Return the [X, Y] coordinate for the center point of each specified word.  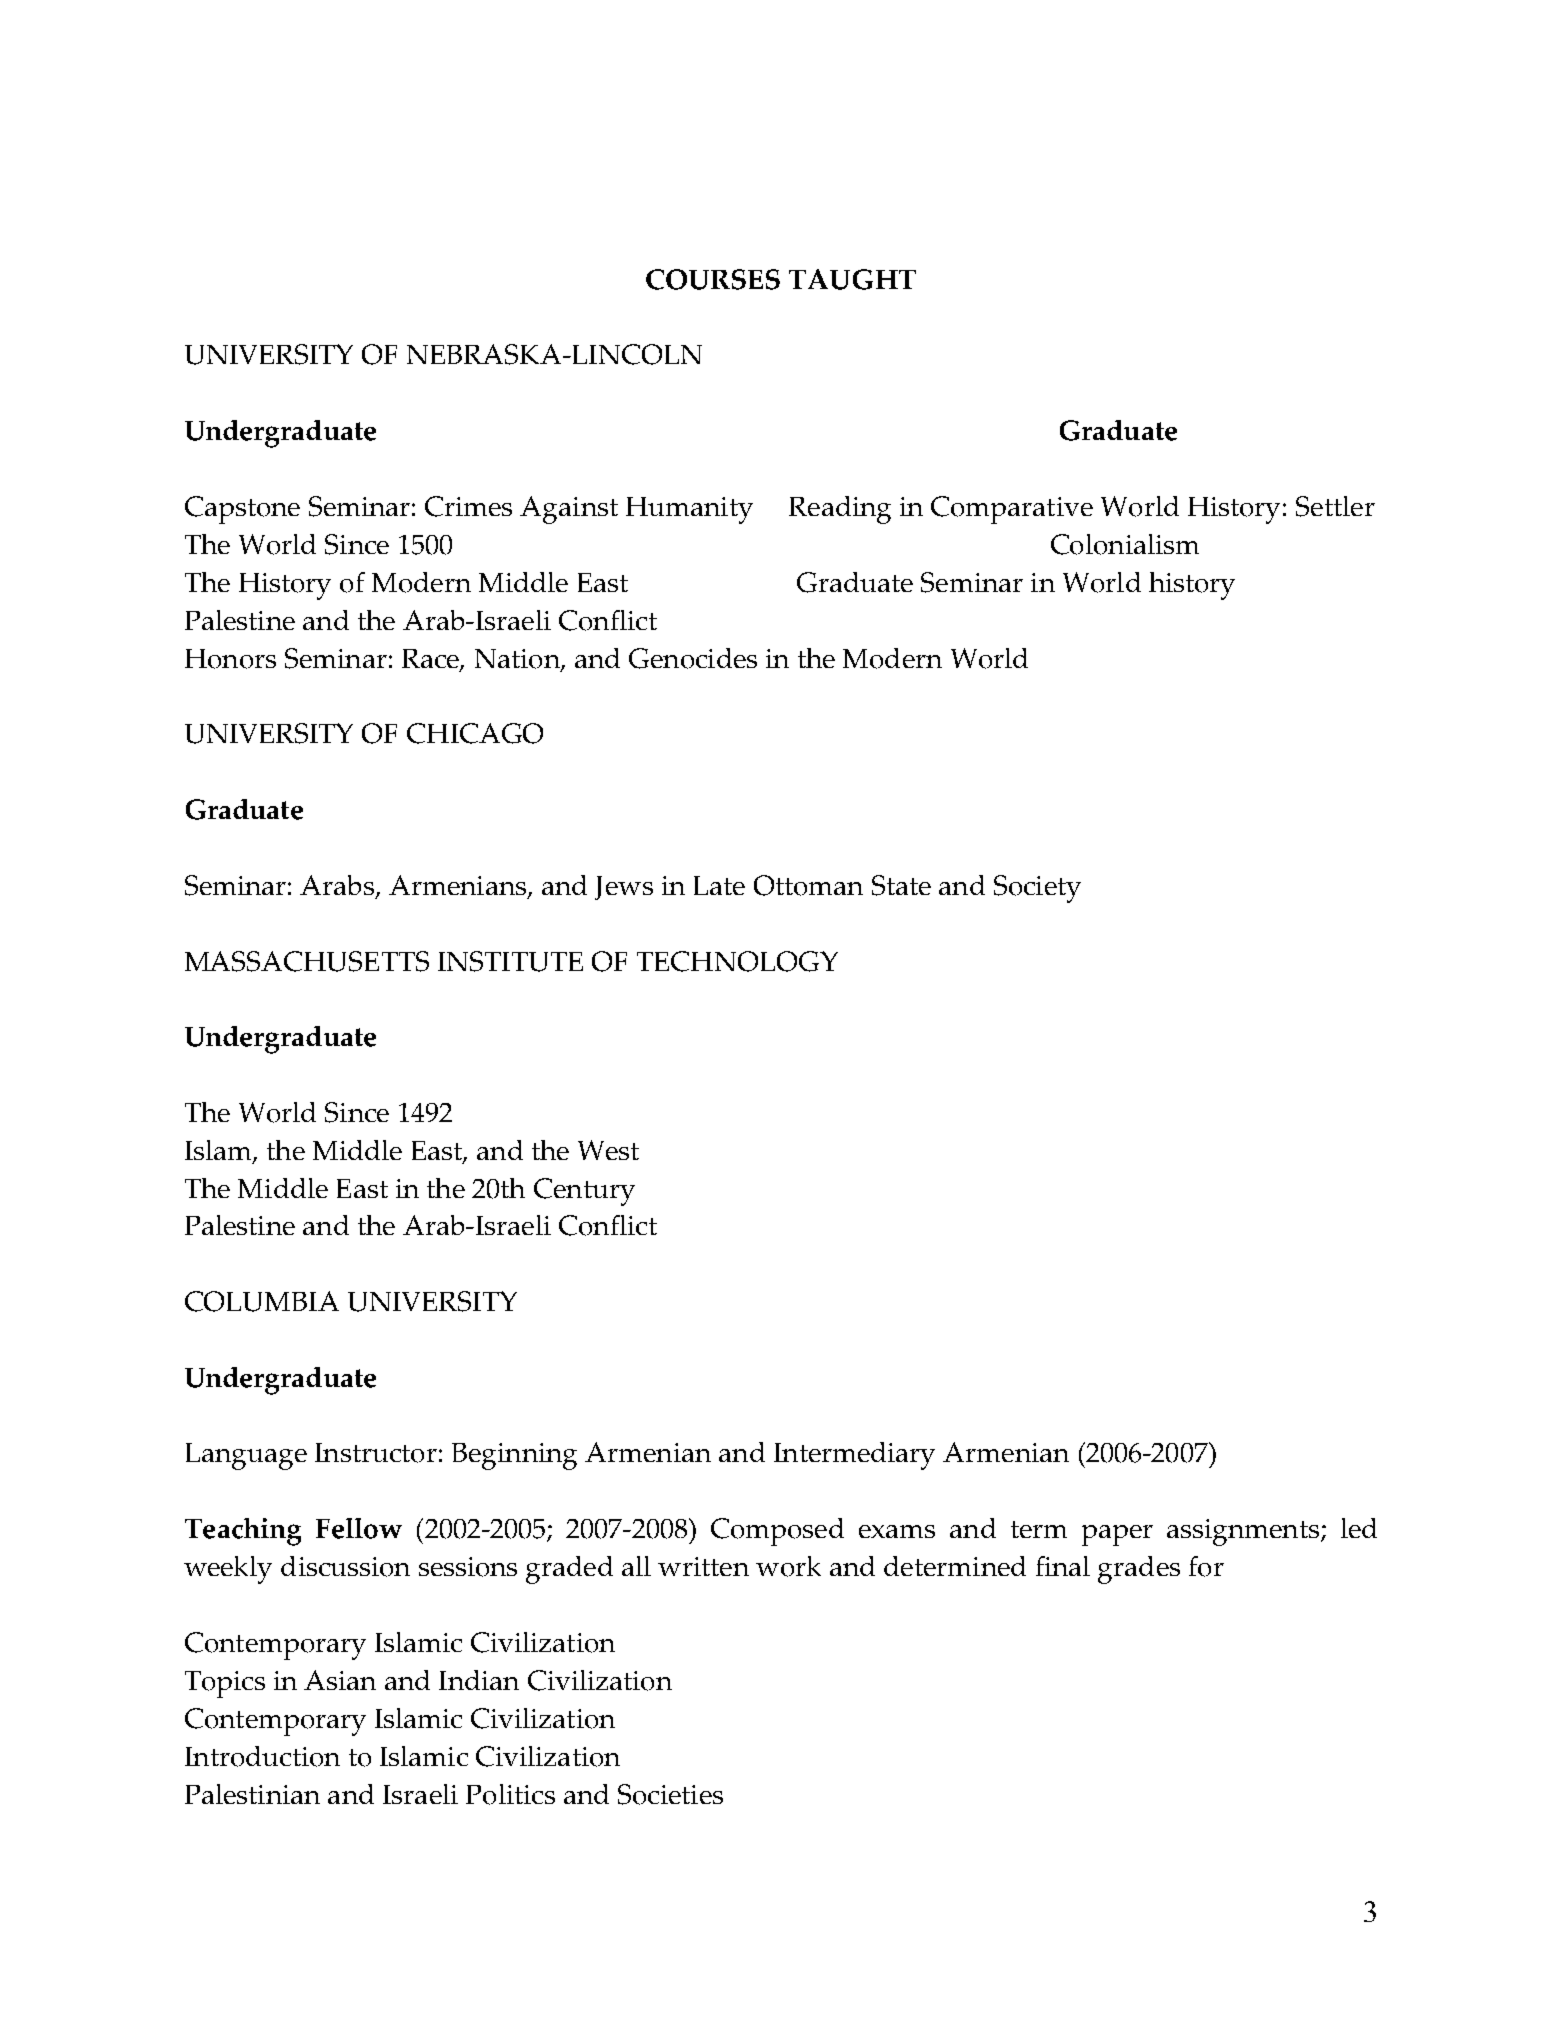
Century [584, 1192]
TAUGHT [852, 279]
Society [1037, 889]
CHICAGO [475, 733]
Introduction [262, 1756]
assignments [1243, 1532]
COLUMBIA [262, 1301]
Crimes [468, 506]
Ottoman [808, 885]
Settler [1335, 506]
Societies [670, 1794]
